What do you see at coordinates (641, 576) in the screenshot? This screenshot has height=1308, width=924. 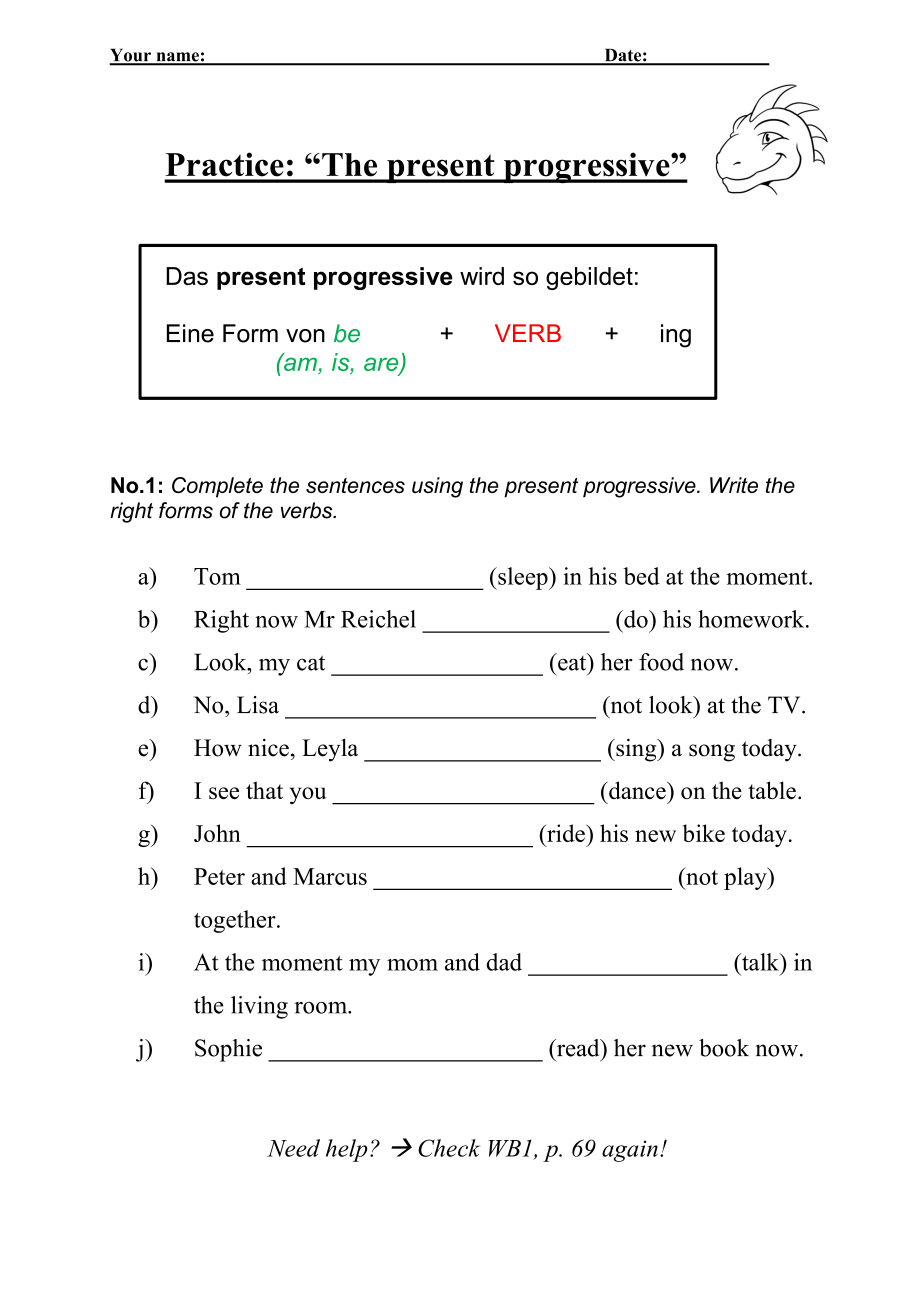 I see `bed` at bounding box center [641, 576].
